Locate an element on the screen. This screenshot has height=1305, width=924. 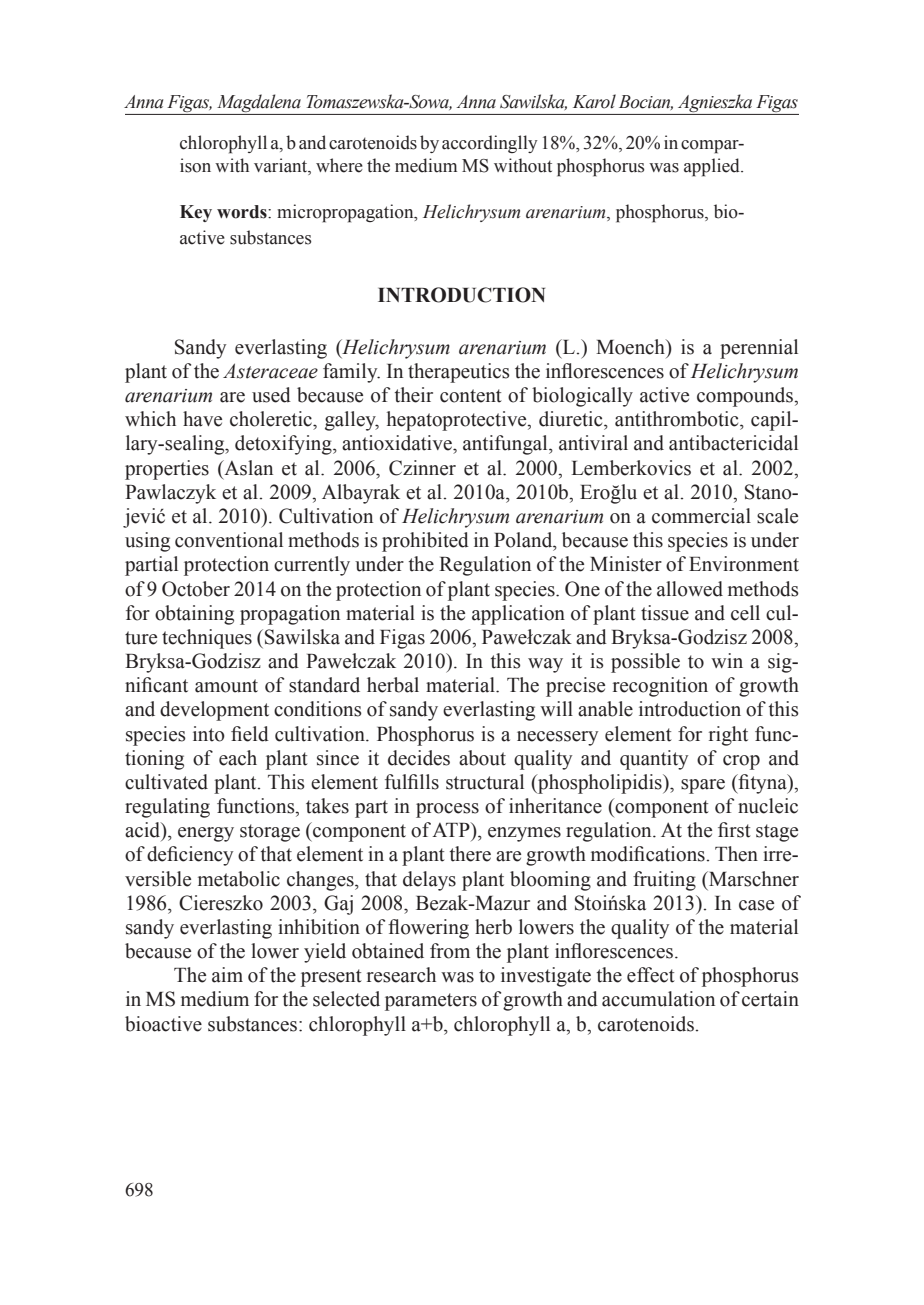
conventional is located at coordinates (229, 540).
